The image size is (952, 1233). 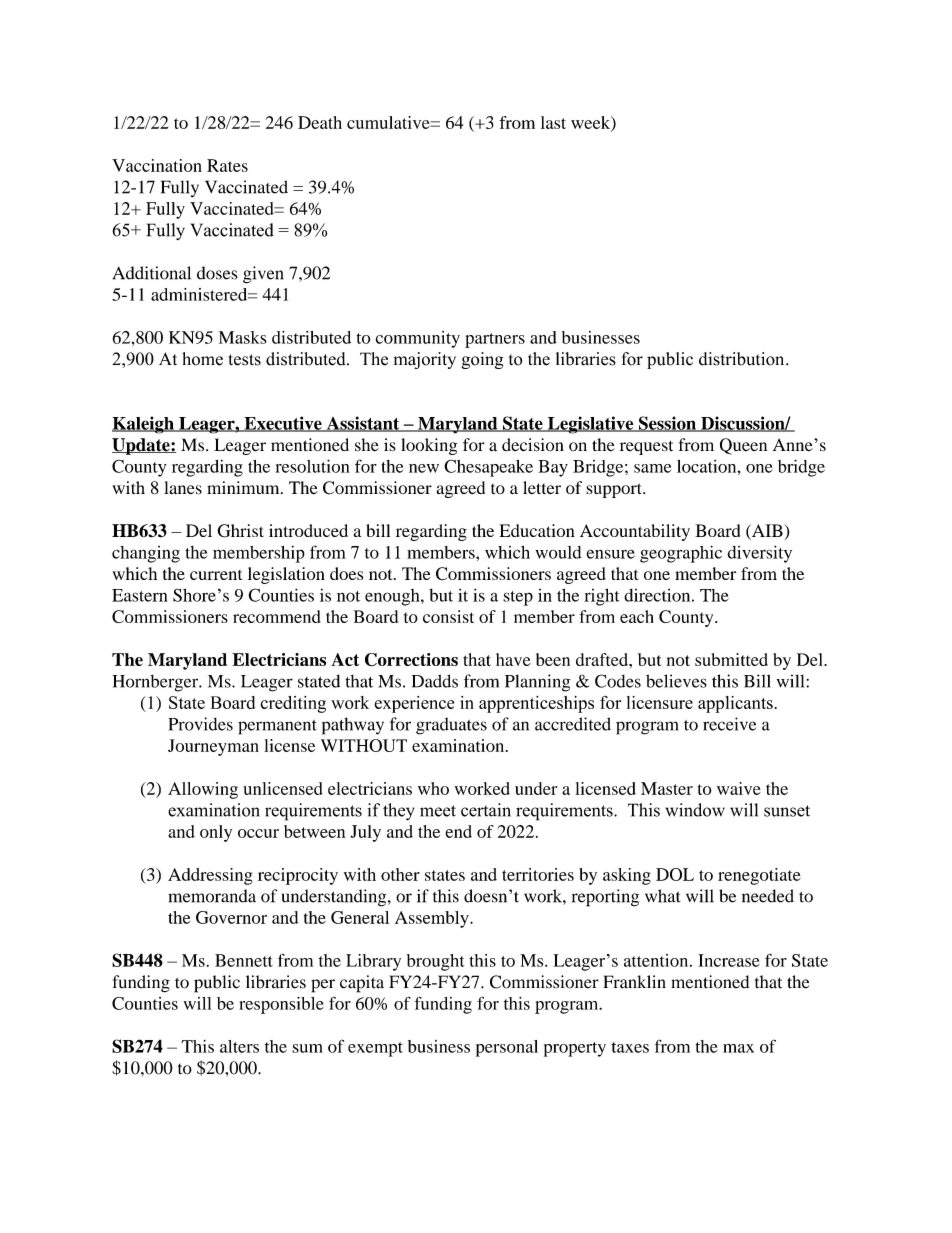 What do you see at coordinates (729, 724) in the image?
I see `receive` at bounding box center [729, 724].
